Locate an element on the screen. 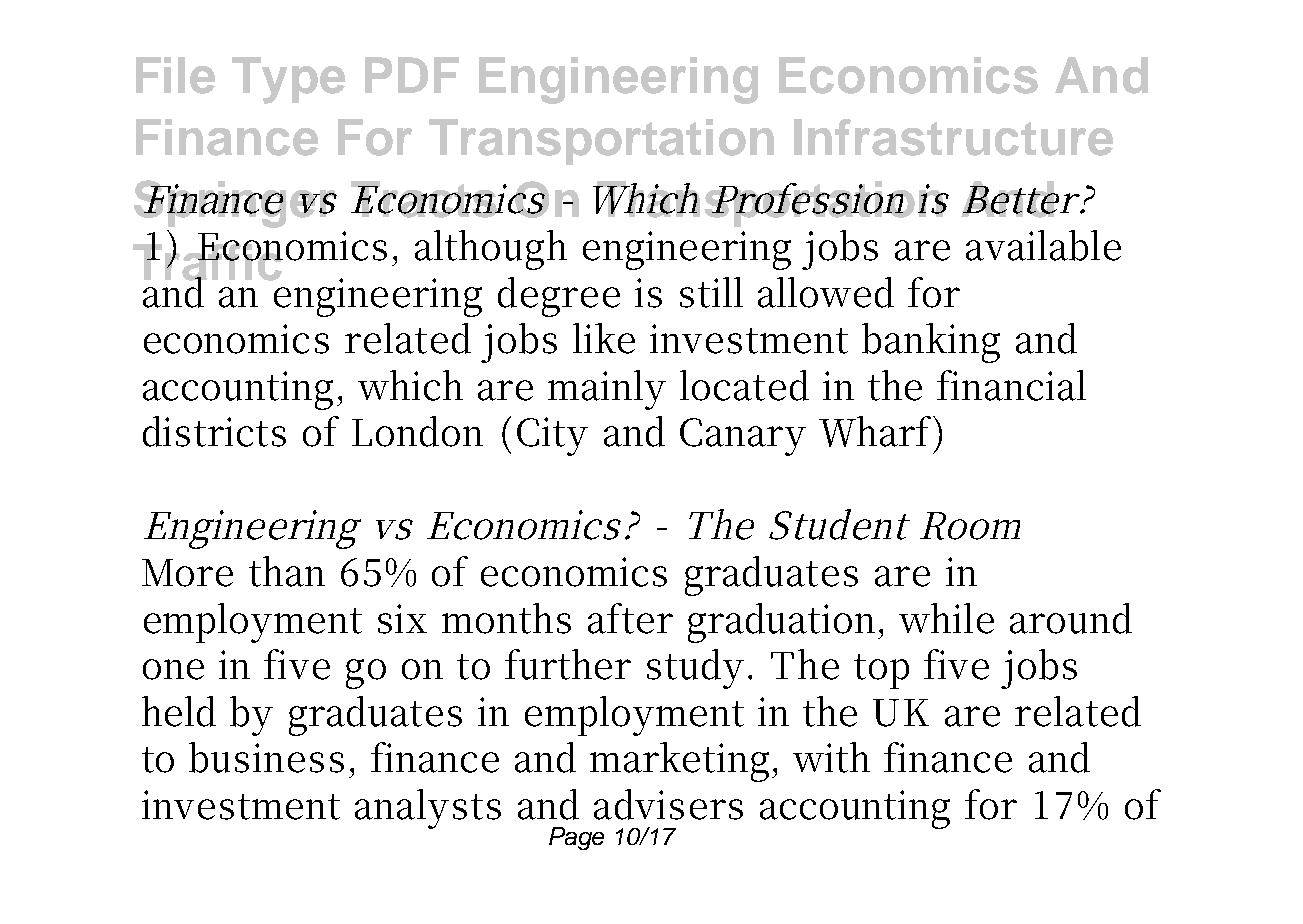 This screenshot has height=924, width=1303. advisers is located at coordinates (668, 804).
